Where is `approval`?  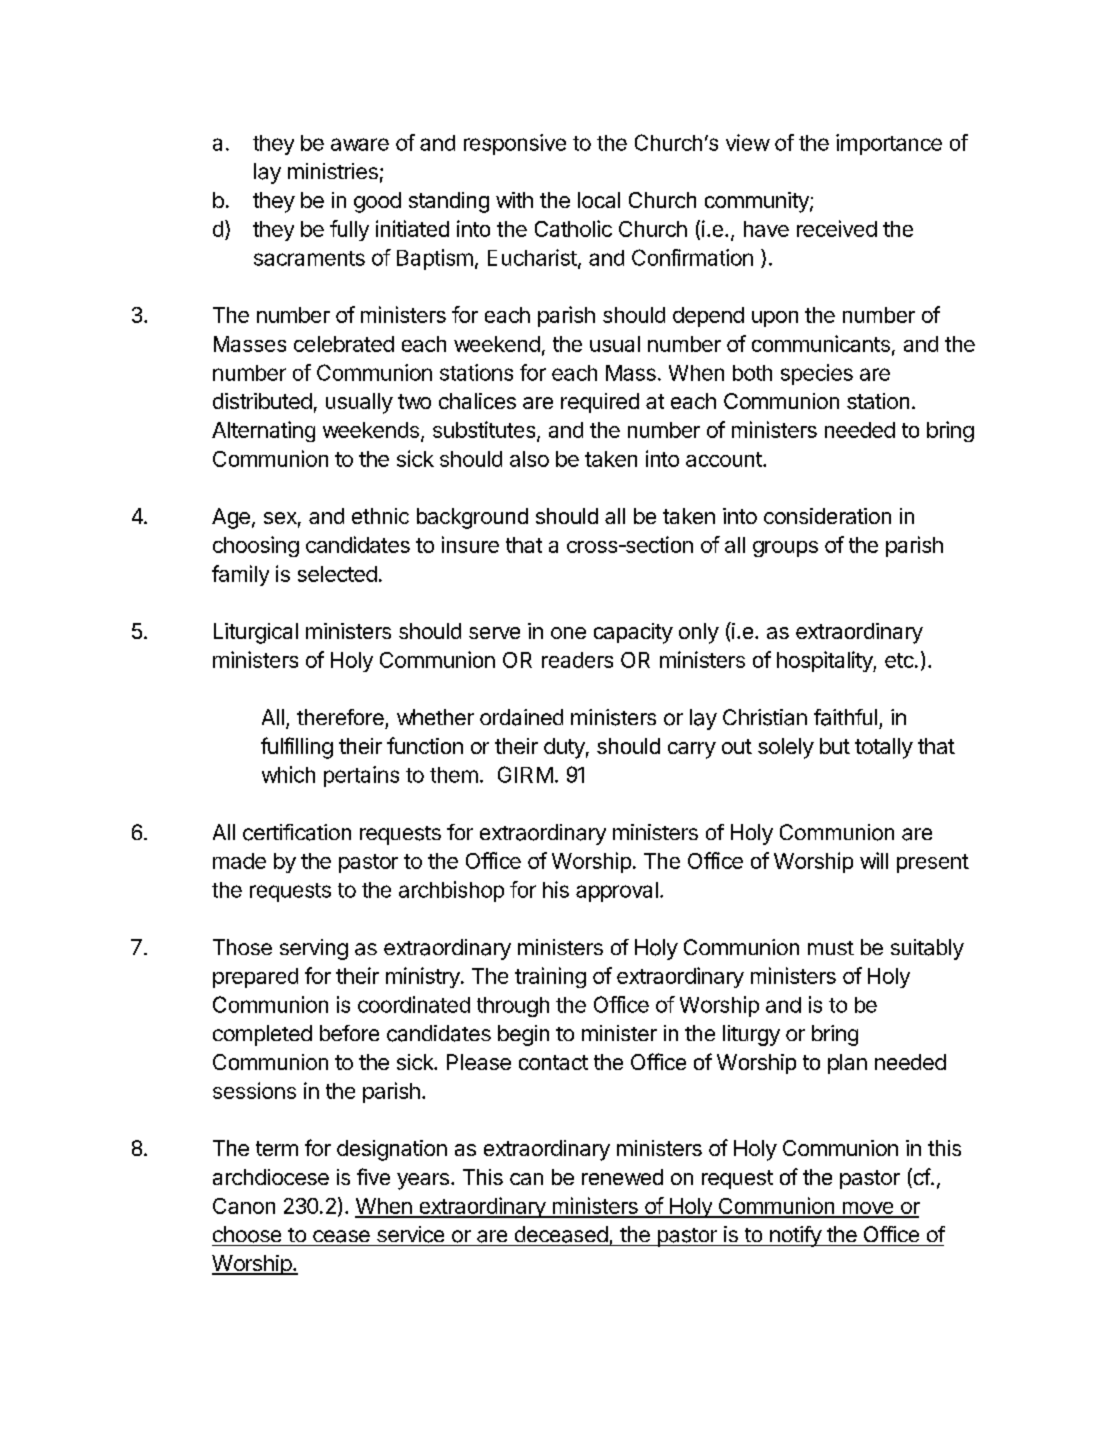 approval is located at coordinates (617, 892).
